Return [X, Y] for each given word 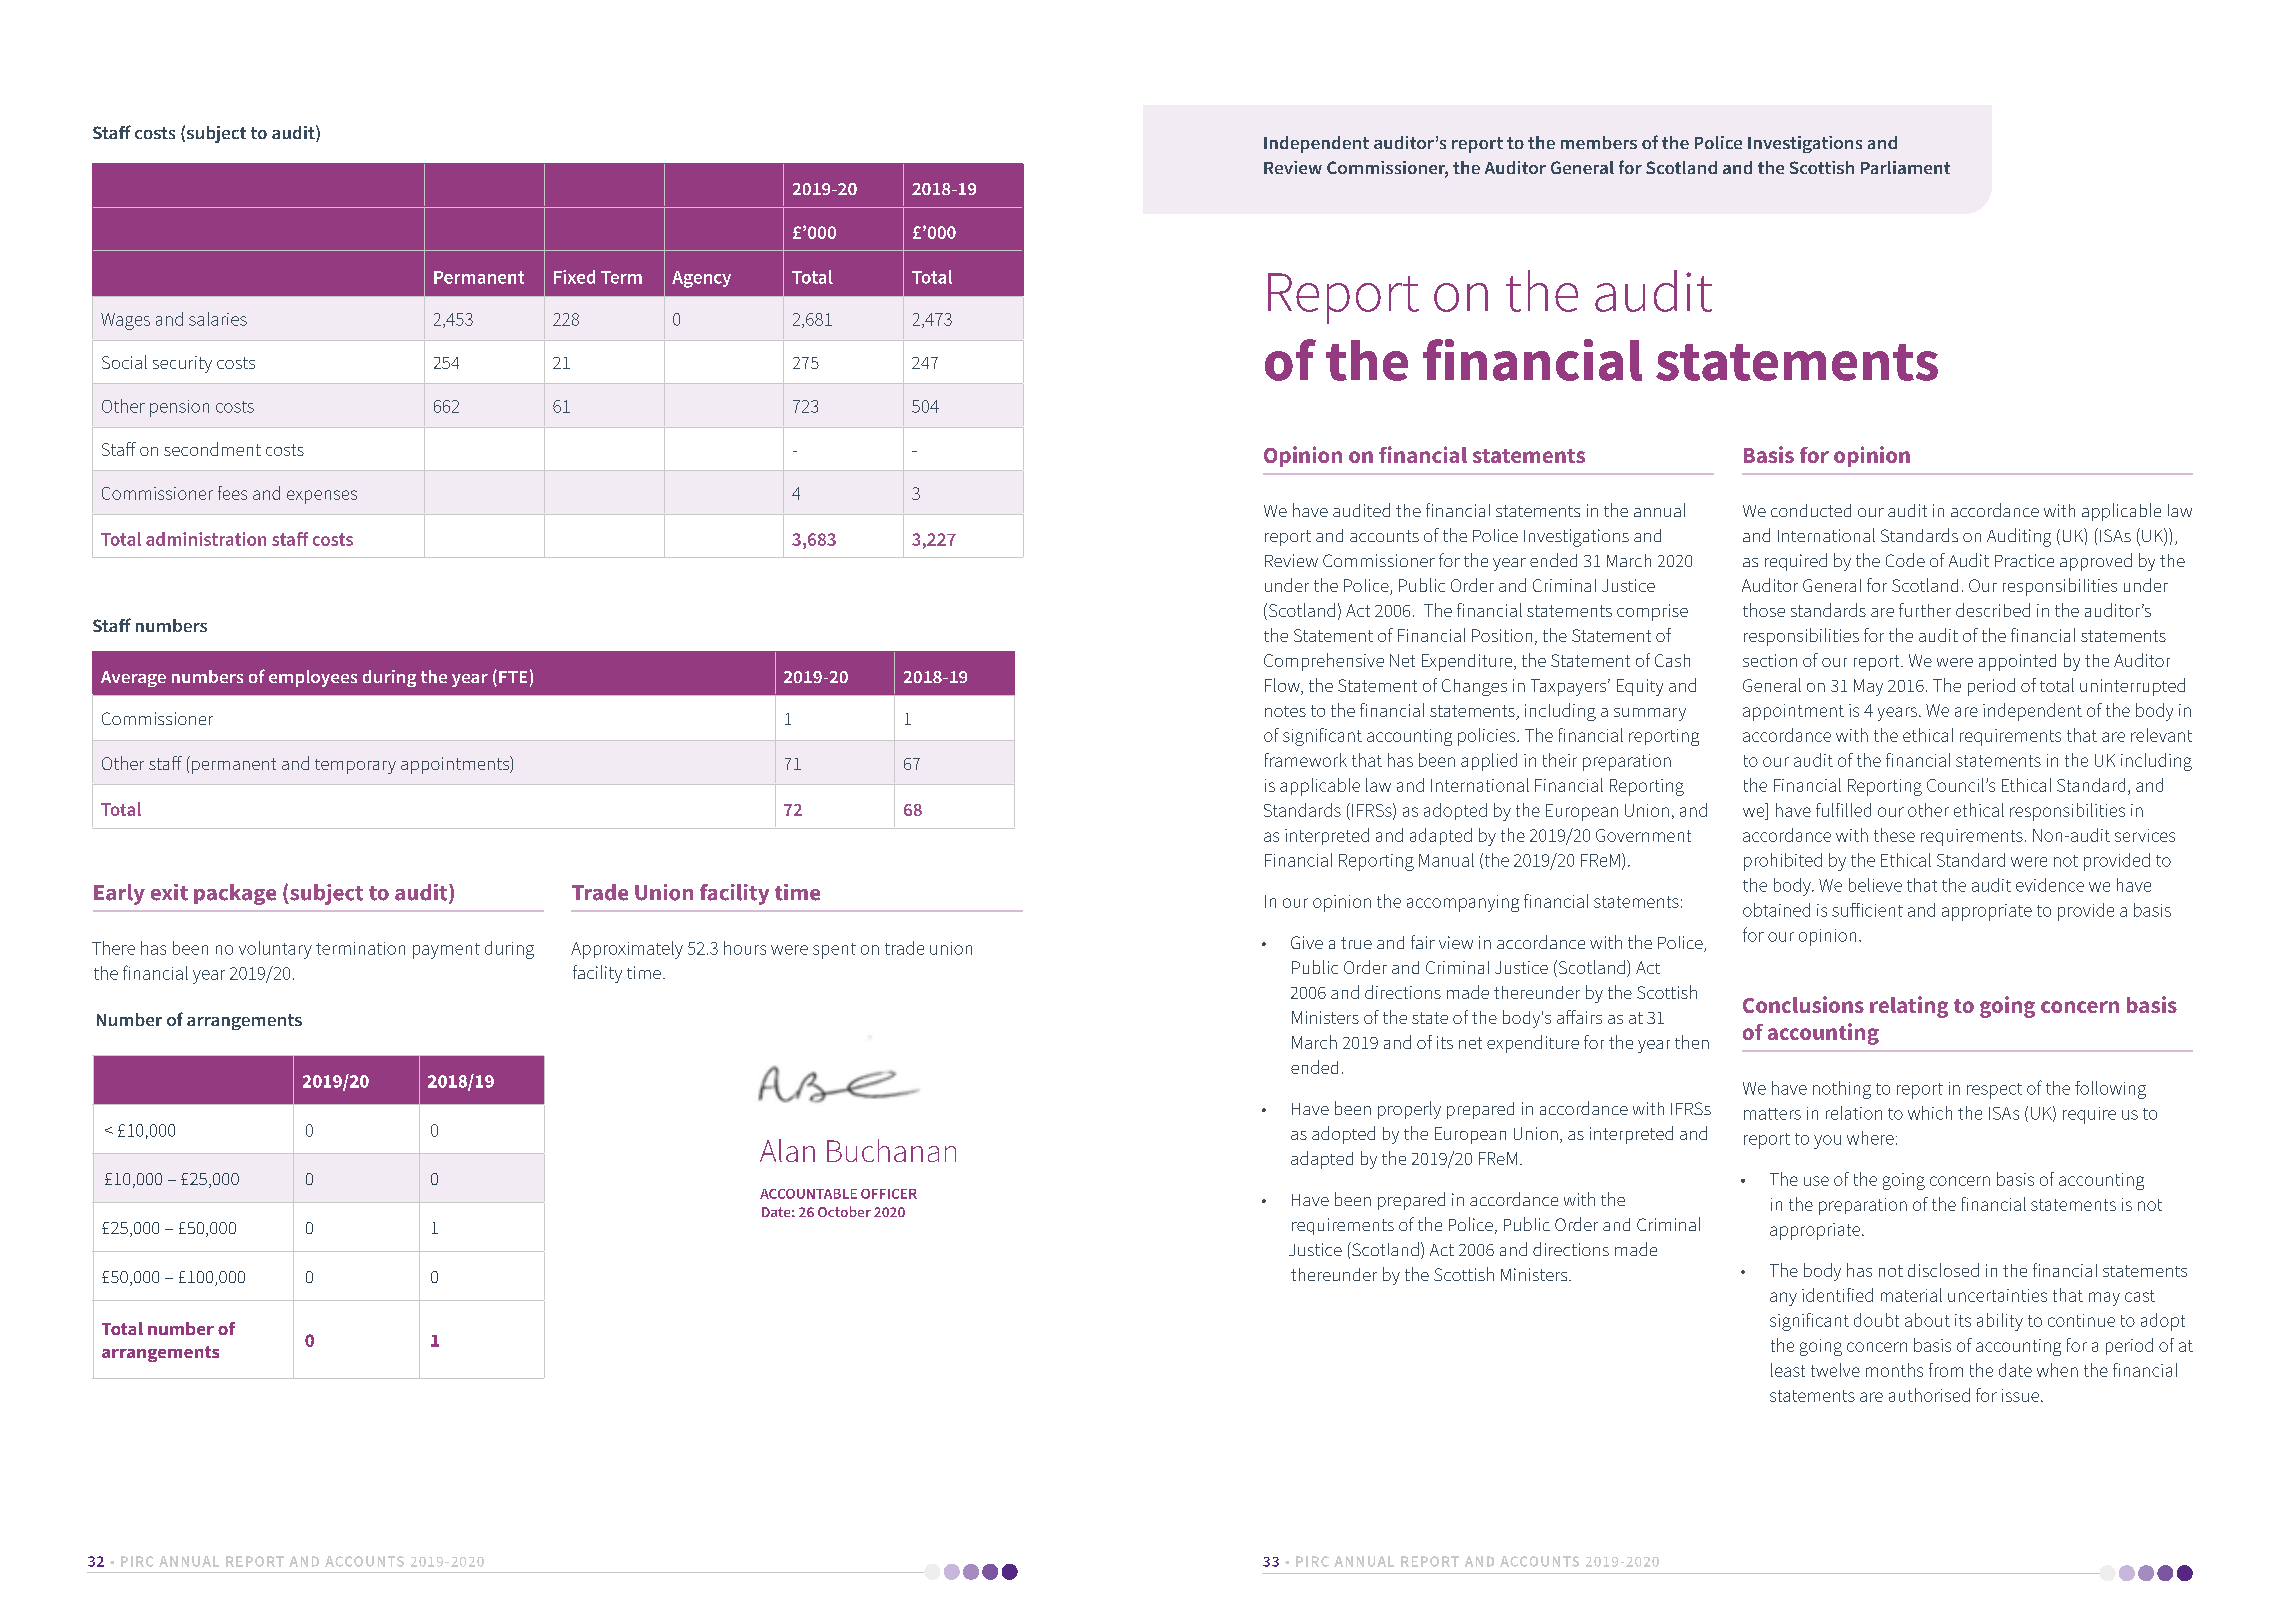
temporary [355, 766]
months [1894, 1370]
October [844, 1211]
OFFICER [889, 1194]
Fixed [574, 277]
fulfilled [1843, 810]
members [1599, 142]
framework [1306, 760]
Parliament [1905, 167]
